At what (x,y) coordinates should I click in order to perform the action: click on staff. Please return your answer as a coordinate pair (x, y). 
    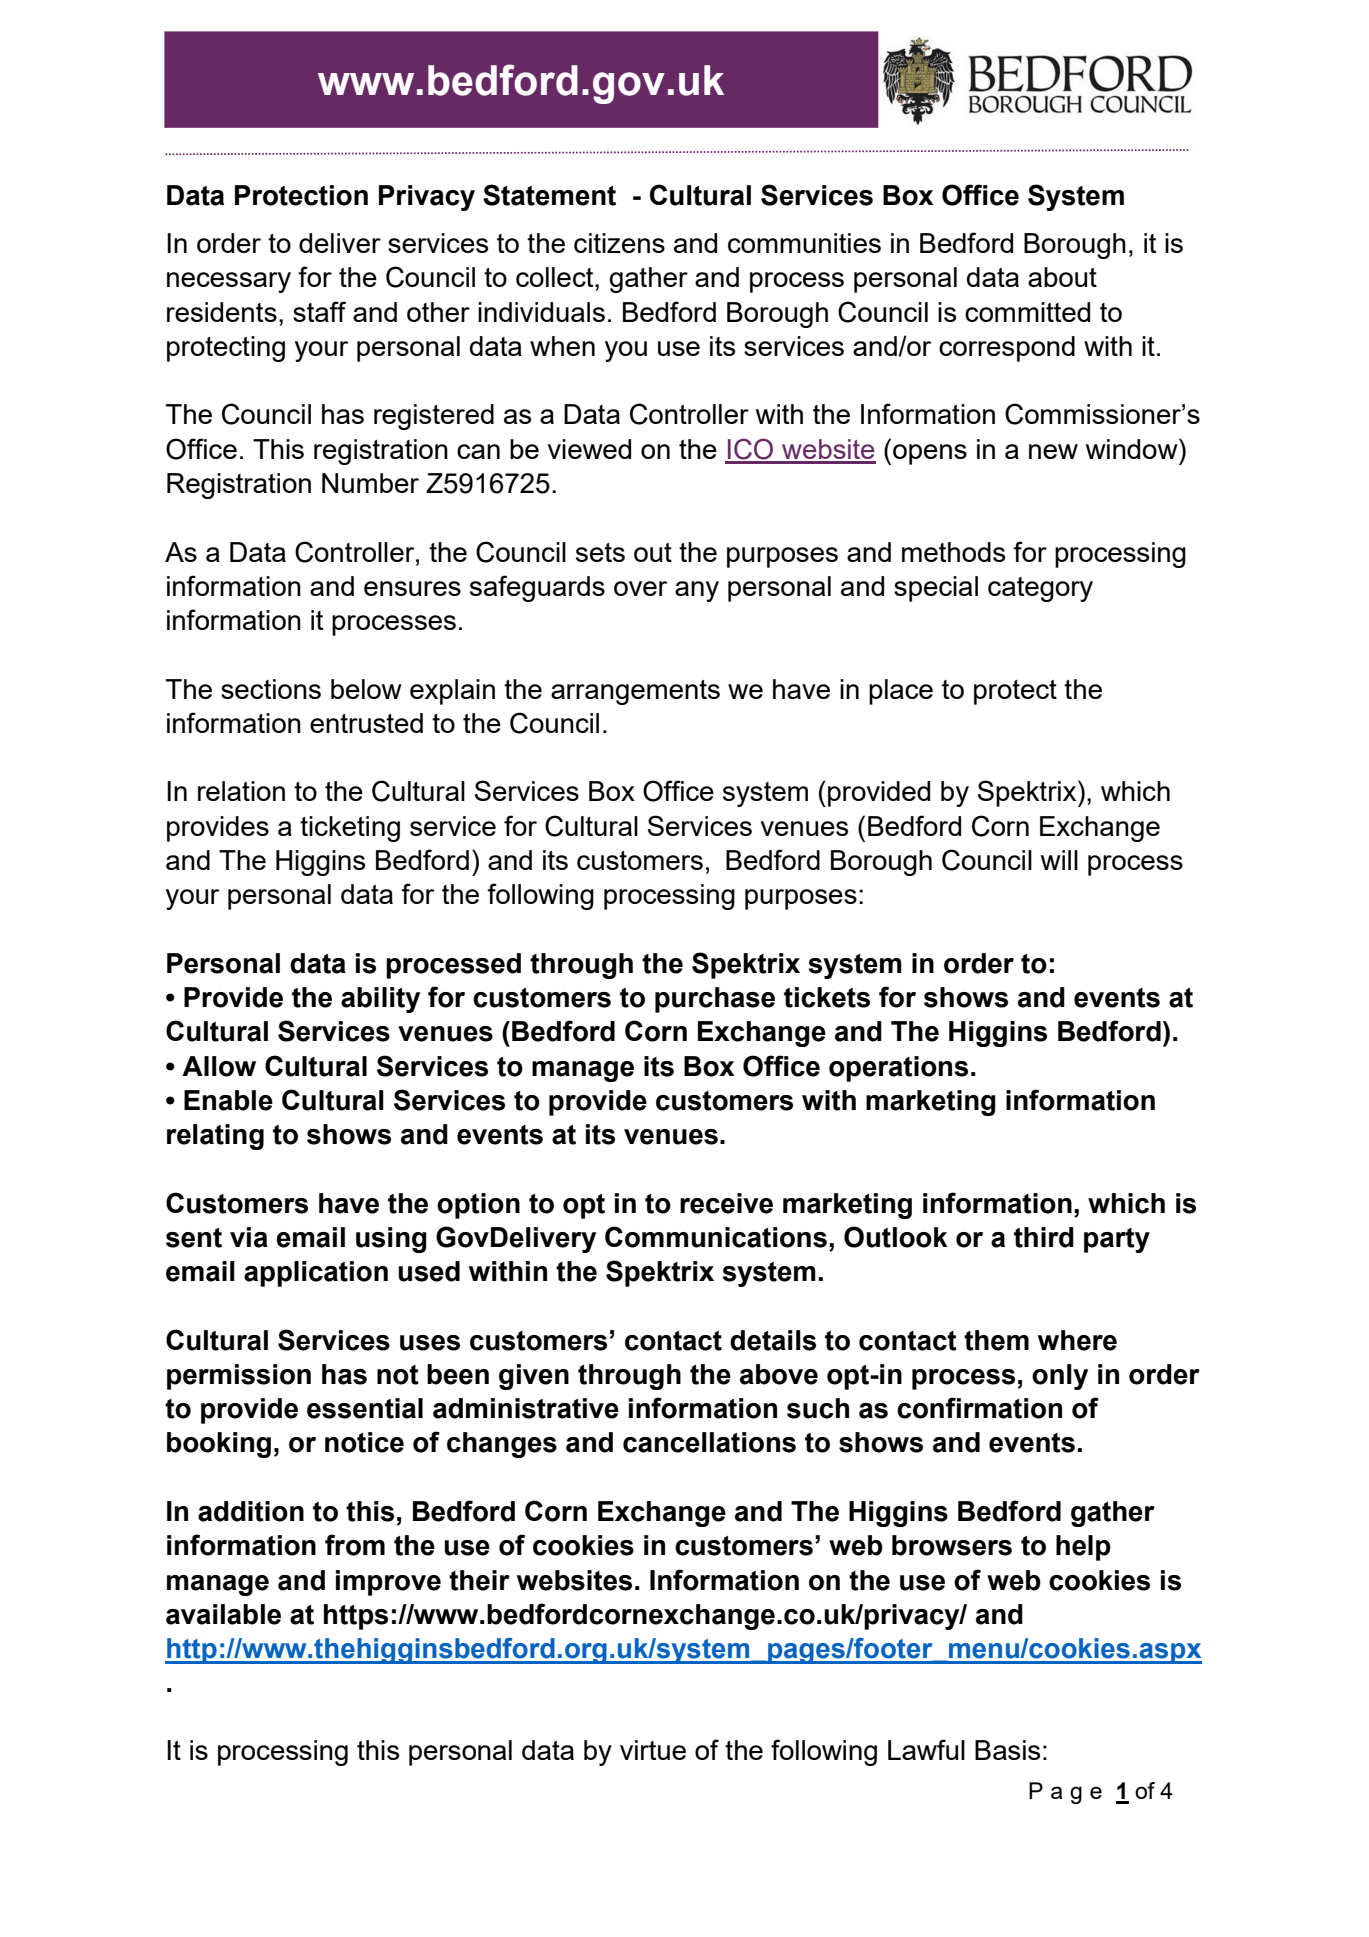
    Looking at the image, I should click on (319, 311).
